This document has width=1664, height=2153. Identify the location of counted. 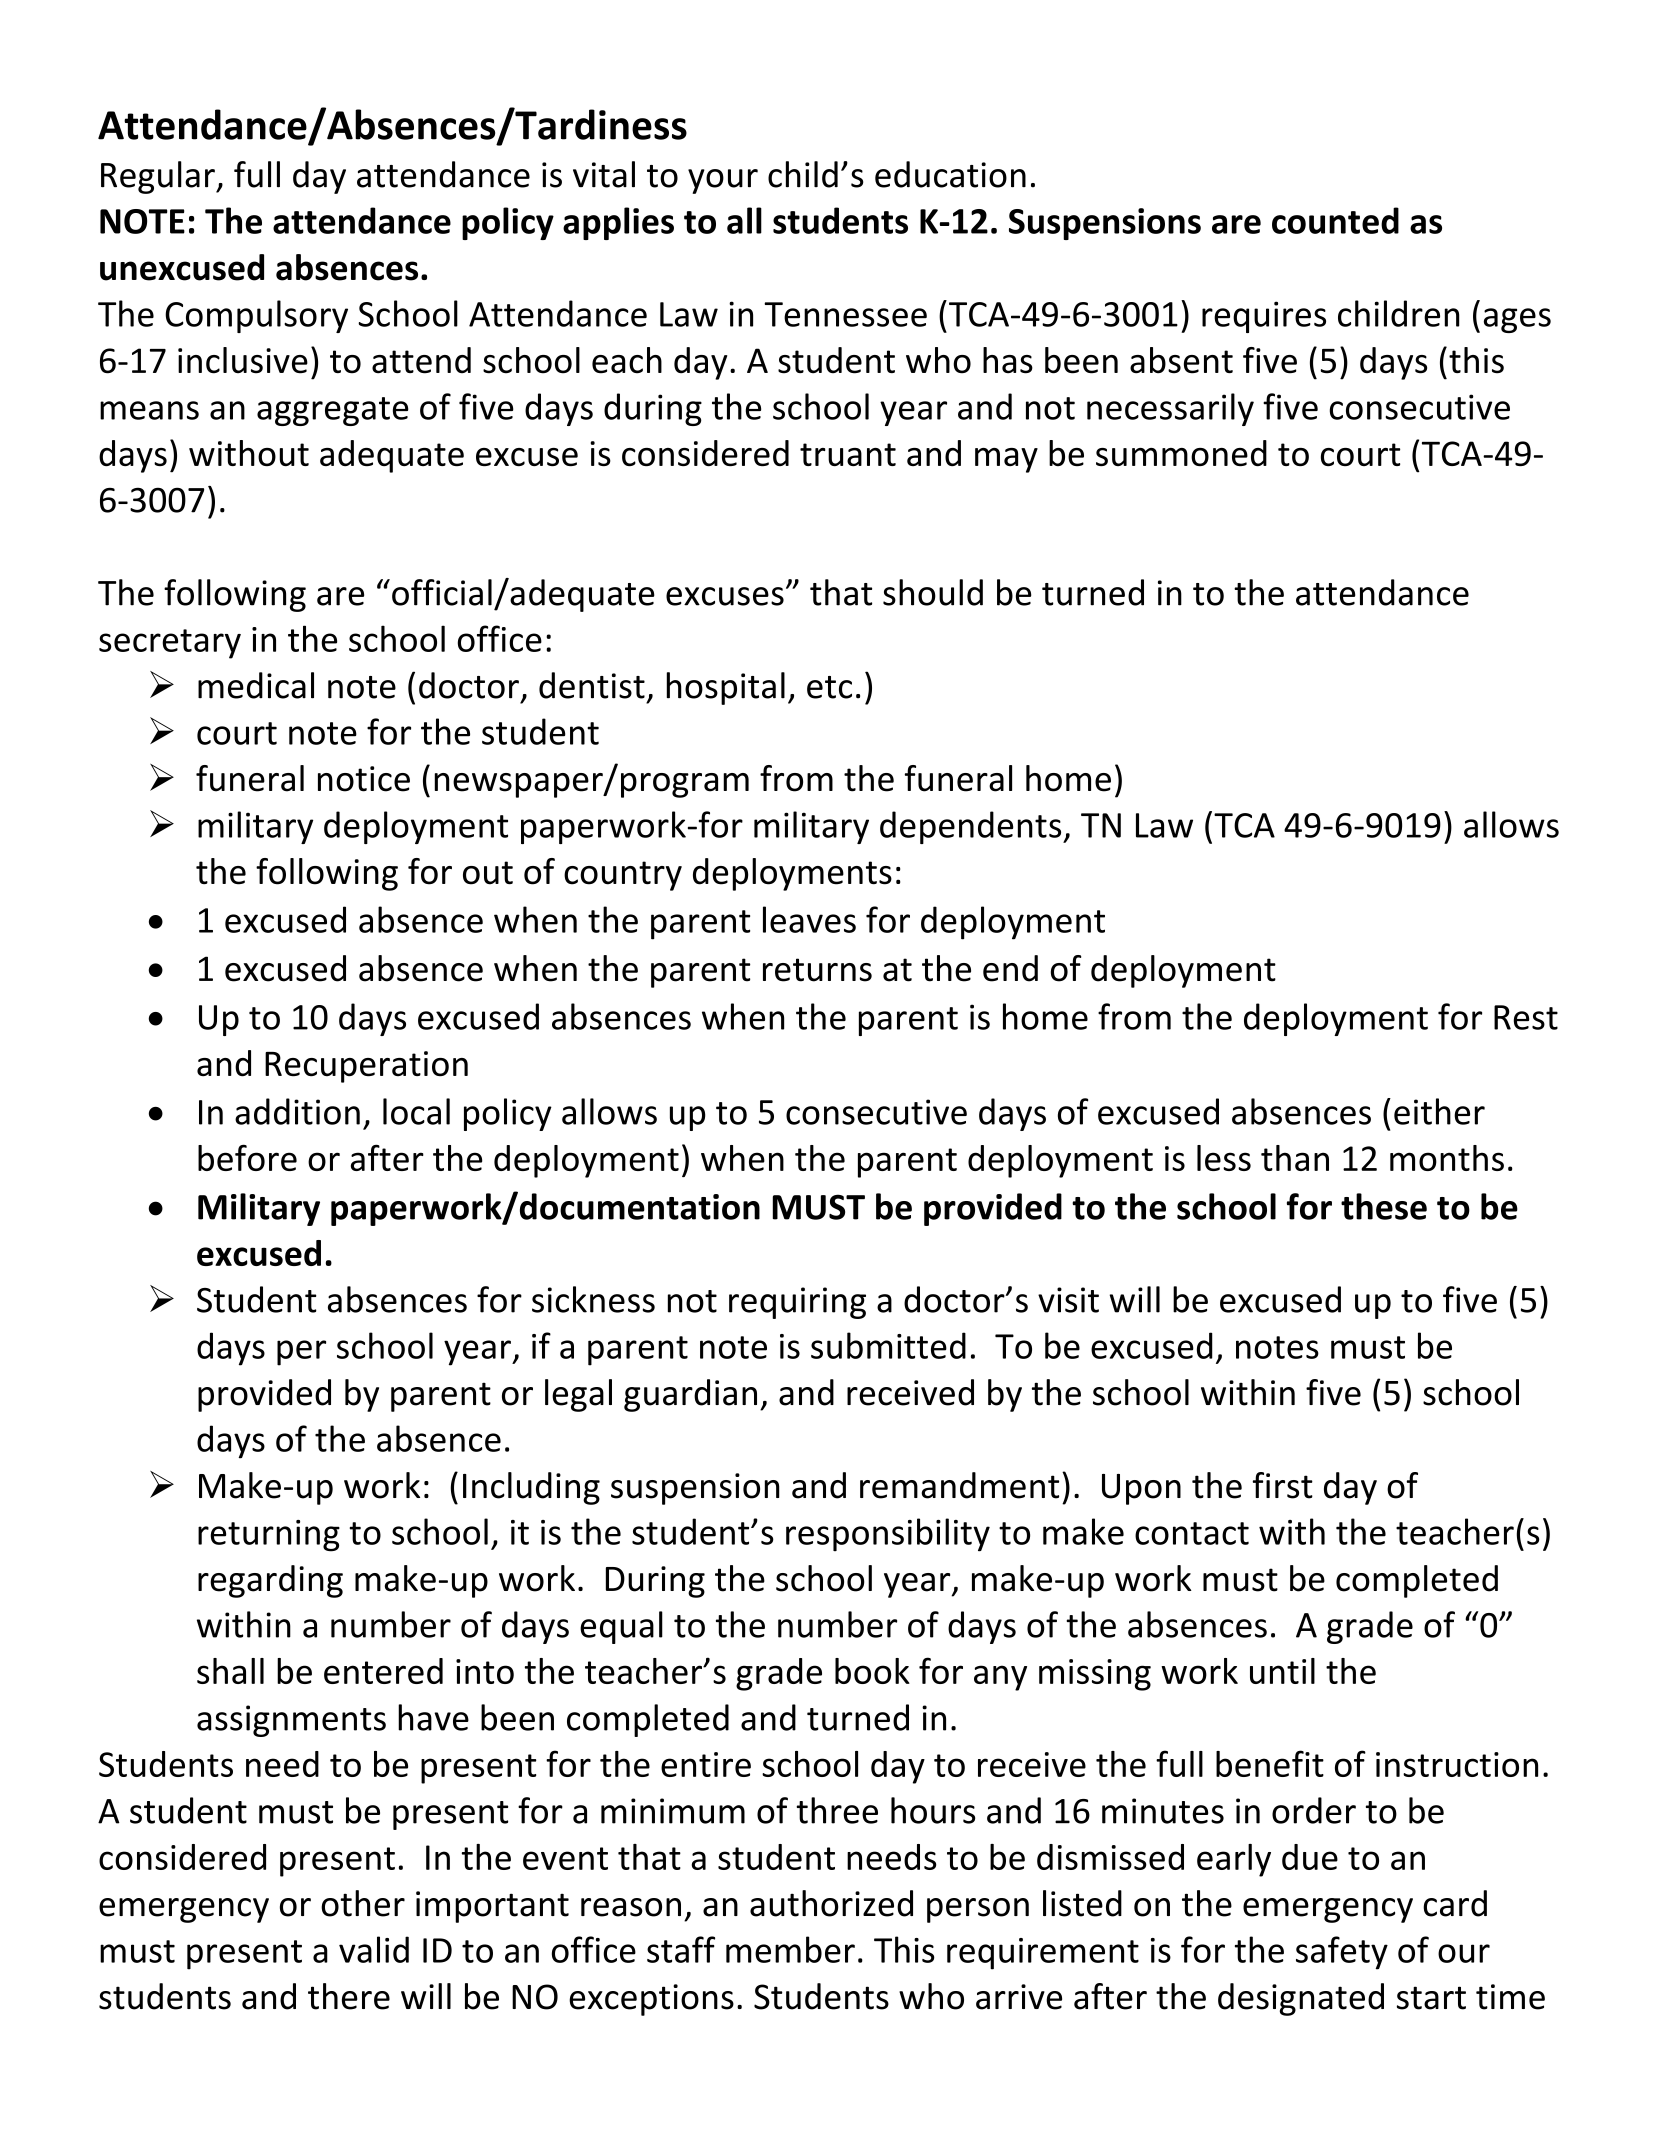
(1335, 220).
